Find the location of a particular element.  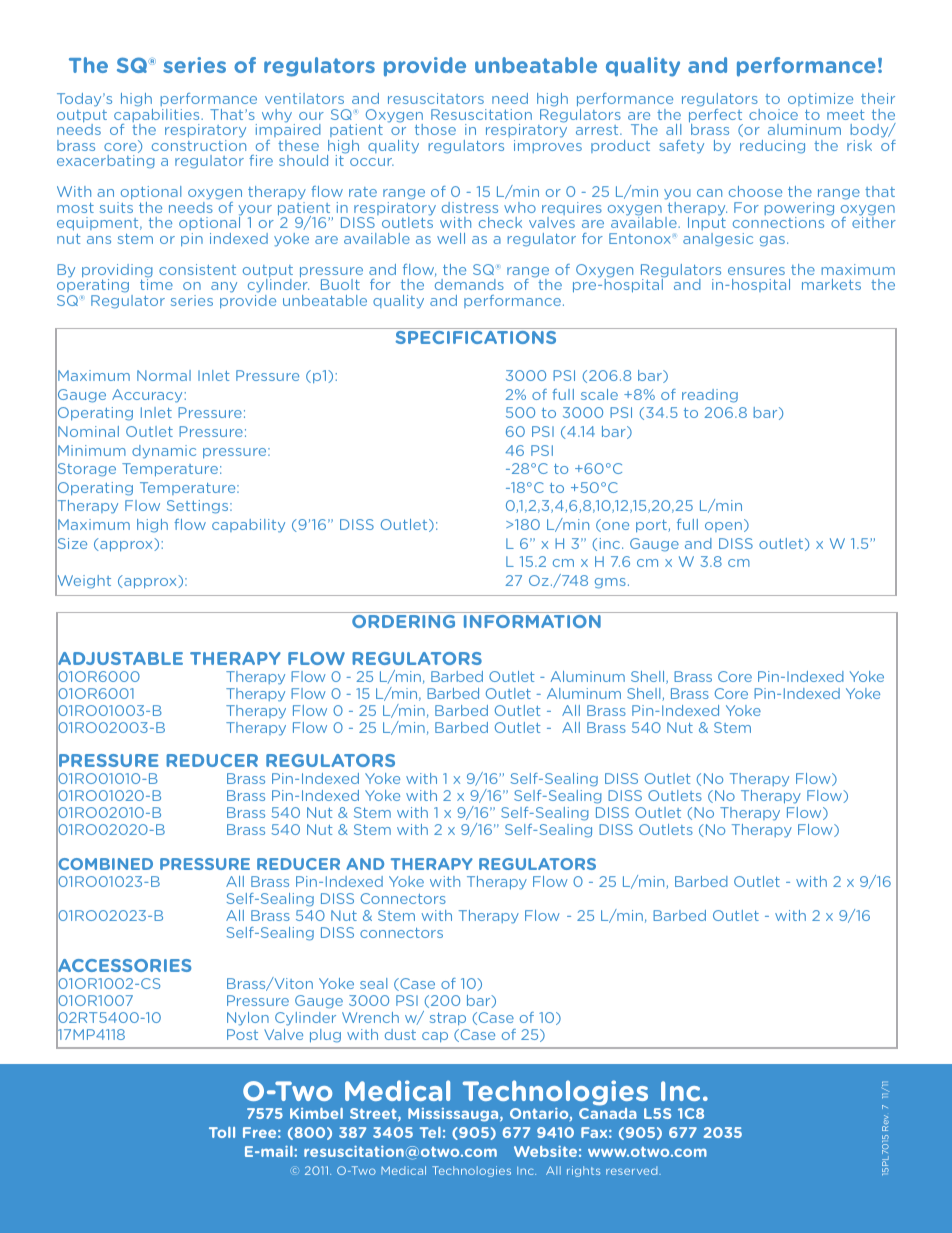

Settings is located at coordinates (199, 507).
